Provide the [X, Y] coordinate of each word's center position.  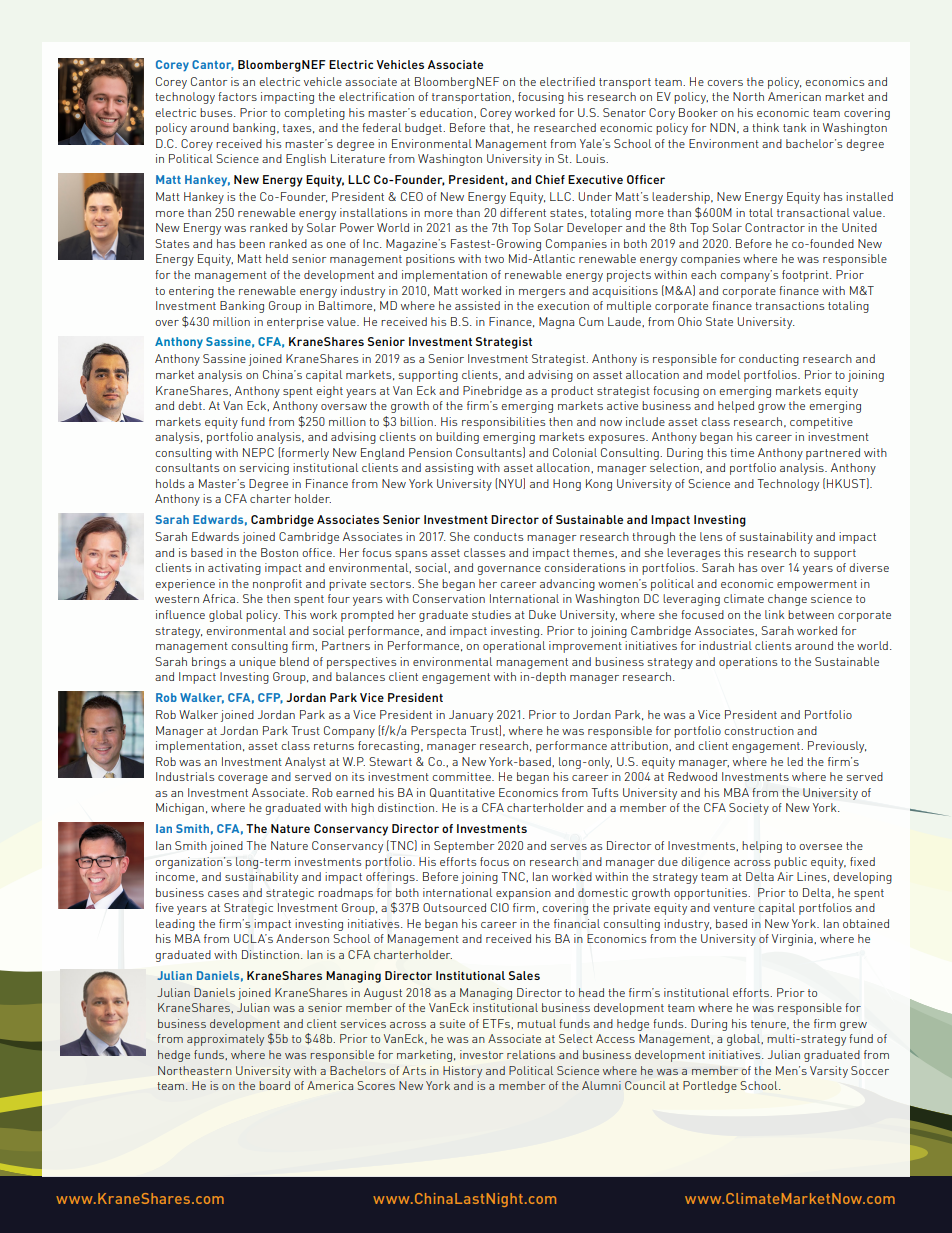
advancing [567, 585]
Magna [556, 323]
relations [531, 1054]
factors [237, 96]
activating [234, 569]
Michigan [180, 809]
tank [795, 127]
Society [749, 809]
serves [569, 847]
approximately [225, 1040]
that [500, 128]
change [787, 600]
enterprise [295, 323]
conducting [769, 360]
